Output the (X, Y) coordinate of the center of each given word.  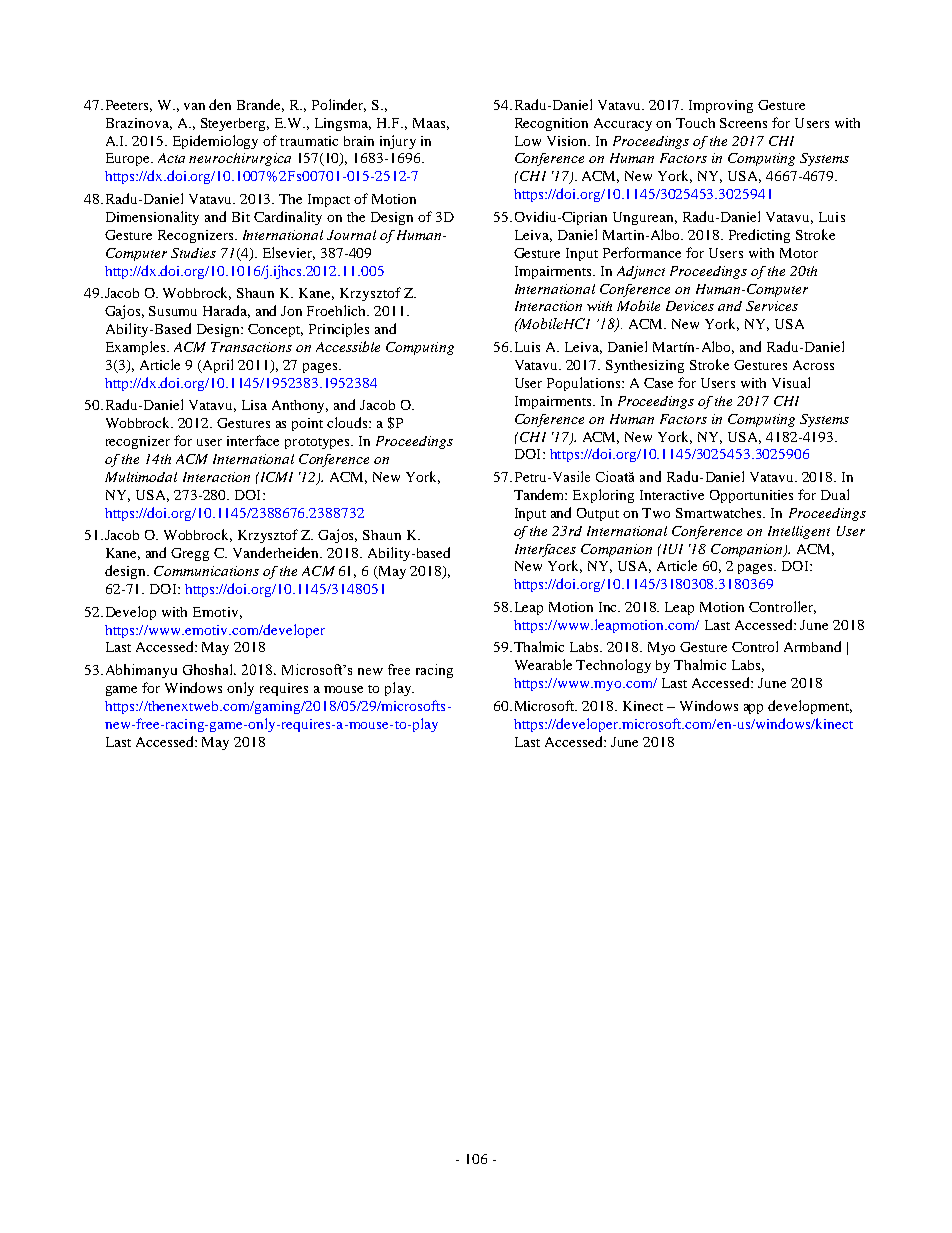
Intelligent (799, 532)
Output (598, 514)
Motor (799, 253)
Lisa (254, 405)
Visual (791, 382)
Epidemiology (215, 142)
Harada (226, 311)
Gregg (190, 554)
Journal (351, 235)
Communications (206, 571)
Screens (743, 123)
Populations (583, 384)
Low (528, 141)
